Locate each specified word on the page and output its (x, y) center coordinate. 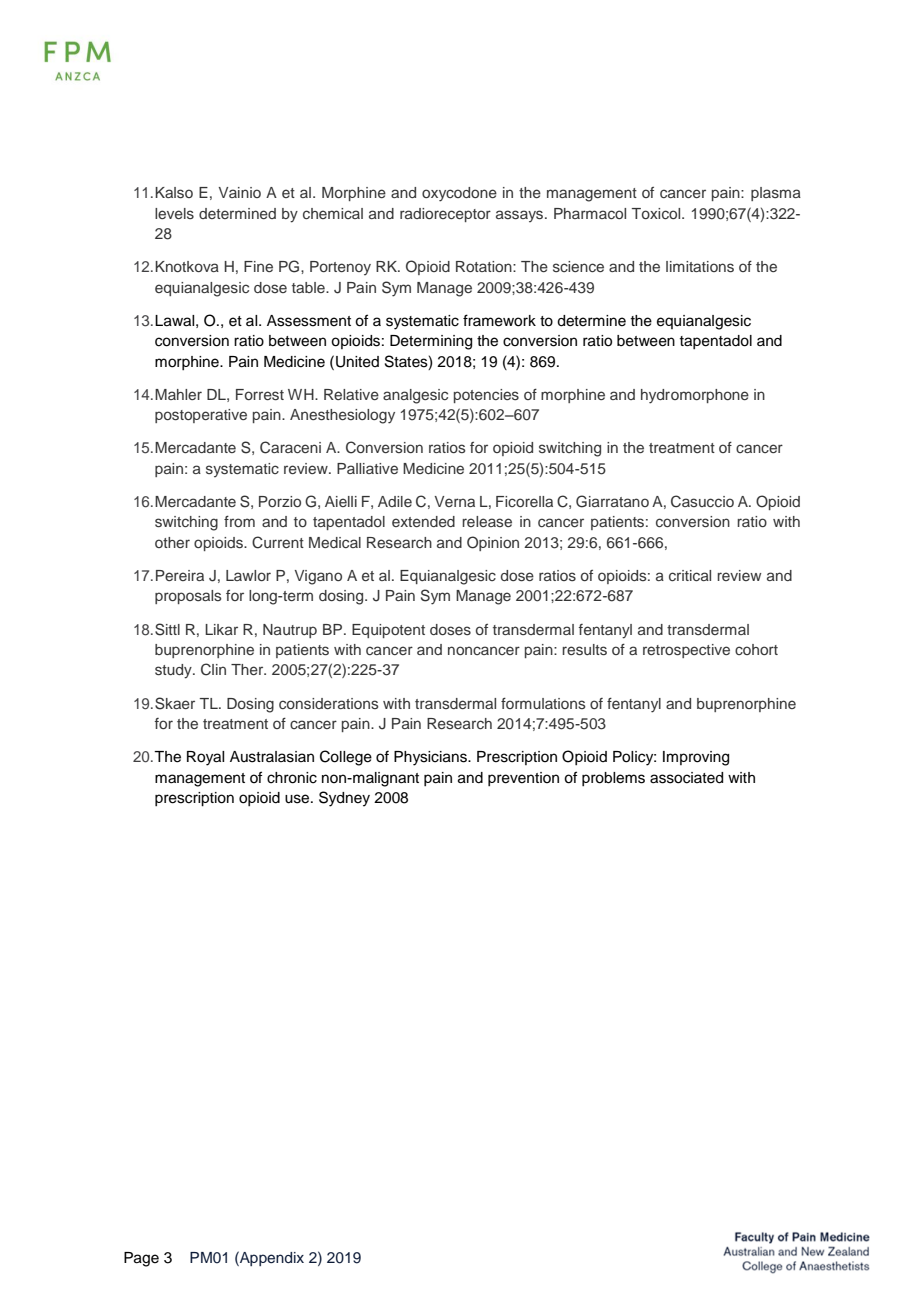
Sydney (344, 799)
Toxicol (657, 213)
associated (686, 778)
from (239, 521)
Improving (696, 758)
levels (174, 213)
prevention (523, 779)
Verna (455, 501)
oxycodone (459, 194)
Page (141, 1259)
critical (690, 575)
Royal (205, 758)
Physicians (431, 758)
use (298, 799)
